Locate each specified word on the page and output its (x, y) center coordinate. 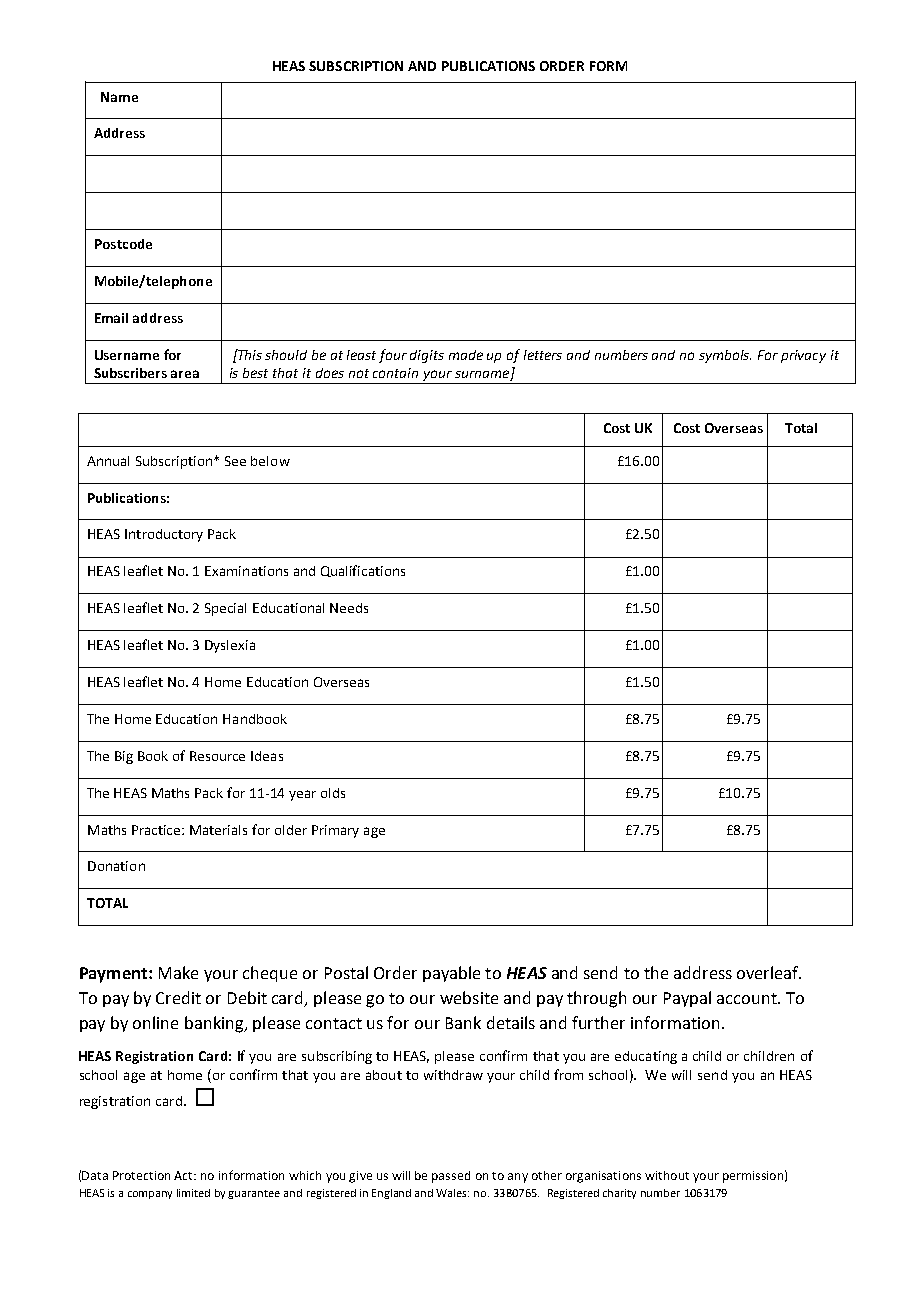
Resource (217, 756)
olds (333, 793)
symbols (725, 356)
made (466, 355)
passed (451, 1177)
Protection (141, 1175)
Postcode (123, 244)
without (667, 1175)
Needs (349, 608)
